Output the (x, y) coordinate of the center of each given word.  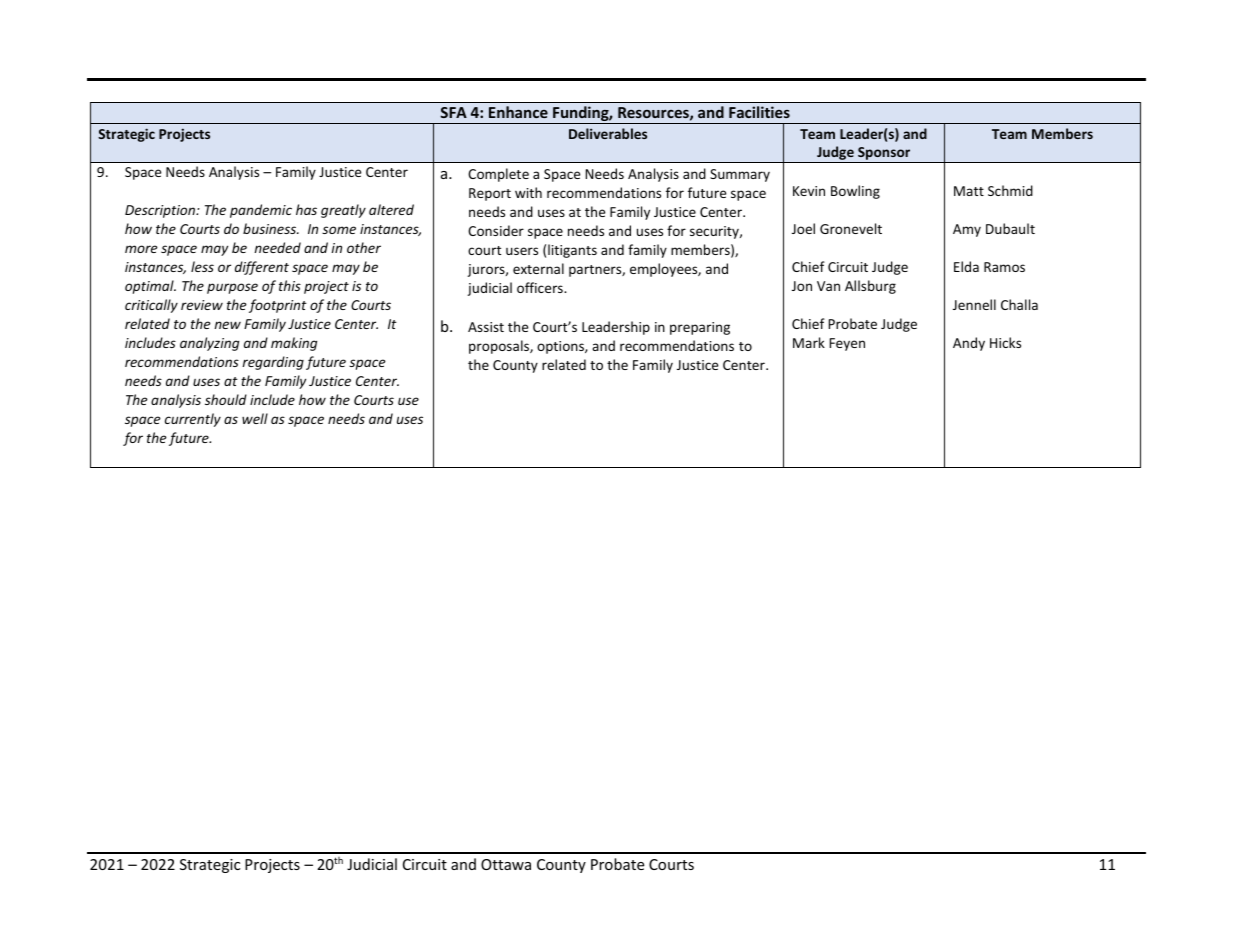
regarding (273, 363)
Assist (486, 327)
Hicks (1005, 342)
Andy (969, 344)
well (255, 418)
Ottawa (506, 864)
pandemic (261, 211)
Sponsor (884, 155)
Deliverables (608, 133)
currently (193, 420)
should (226, 399)
